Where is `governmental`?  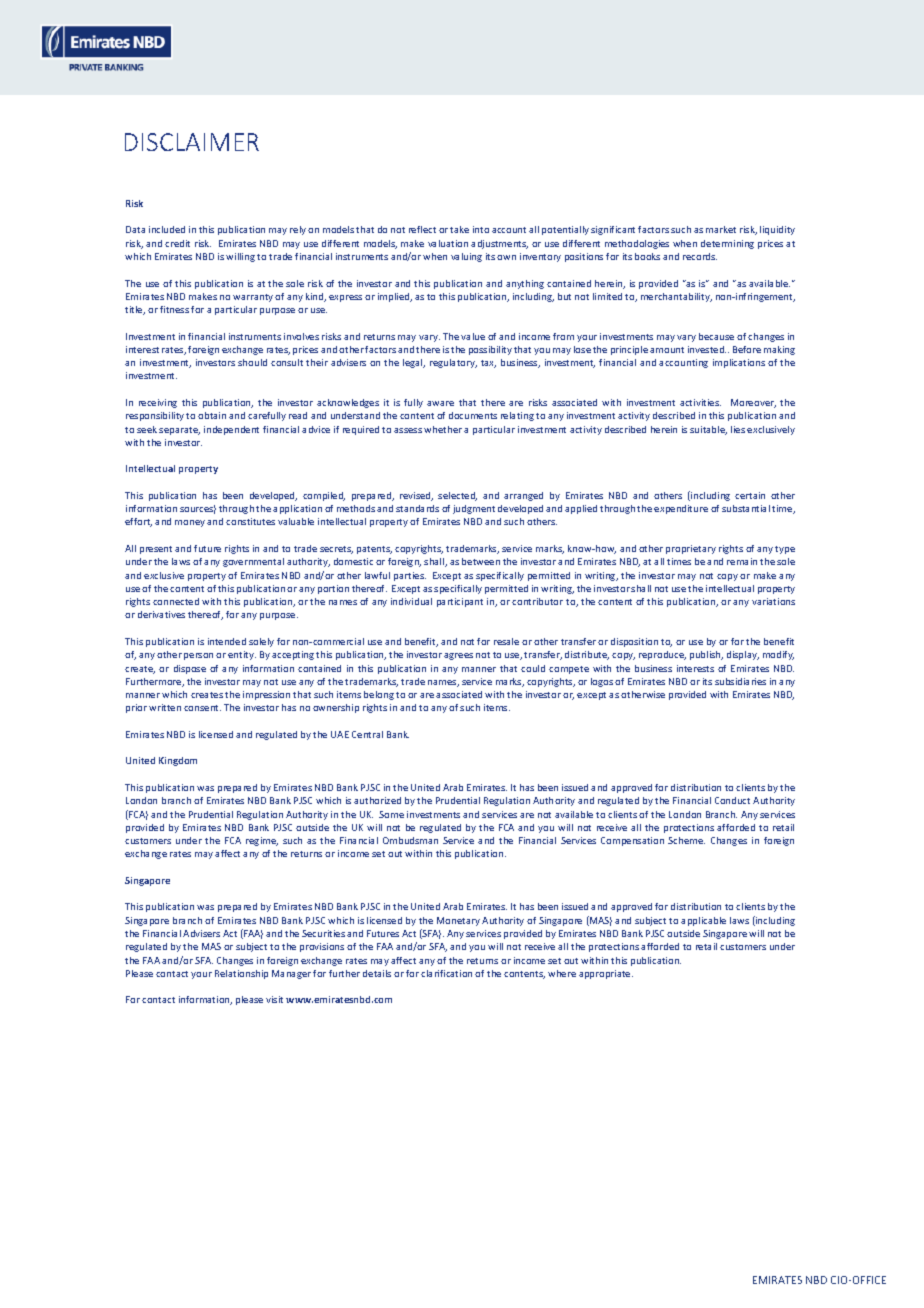 governmental is located at coordinates (253, 562).
